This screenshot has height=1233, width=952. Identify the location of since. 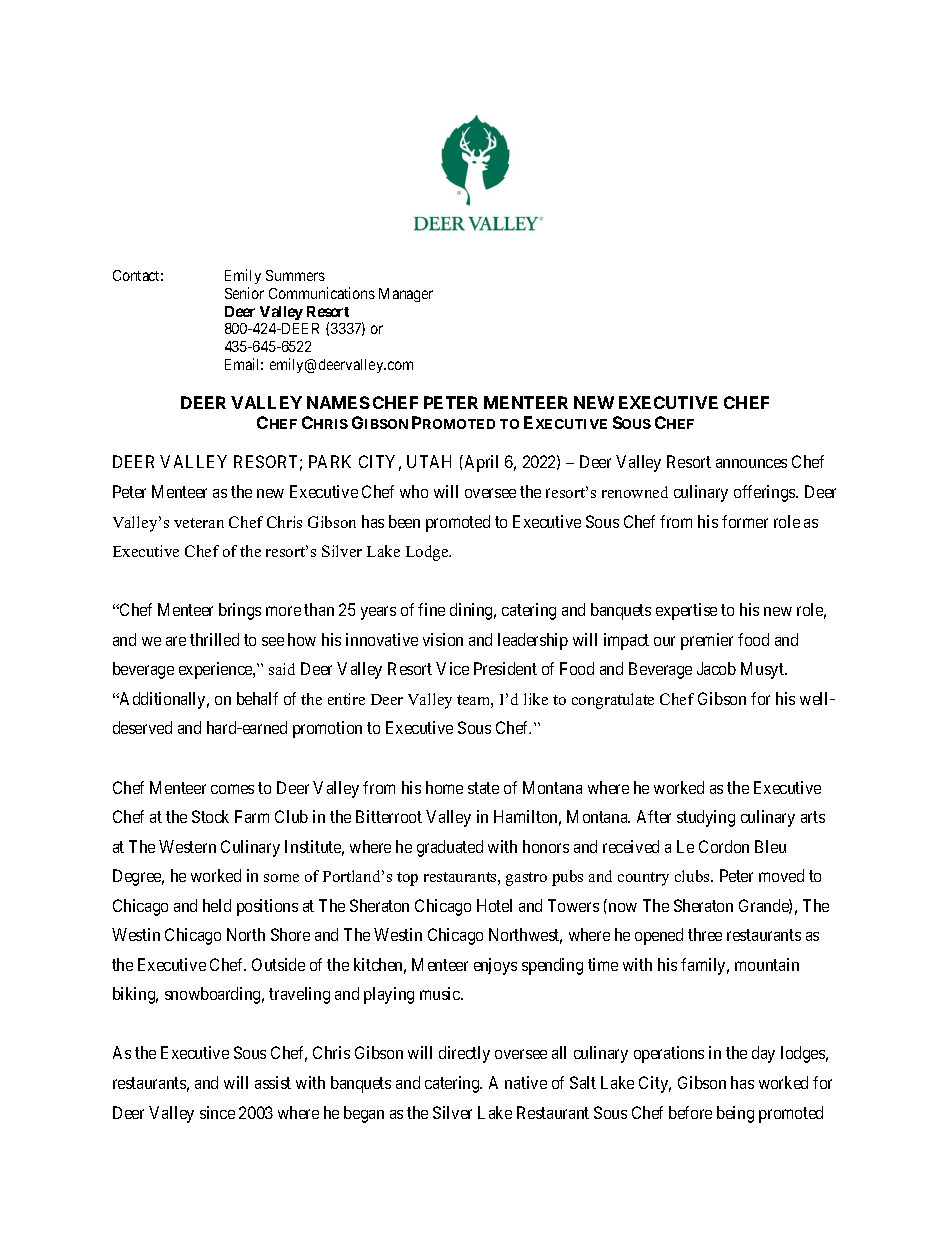
(217, 1112).
